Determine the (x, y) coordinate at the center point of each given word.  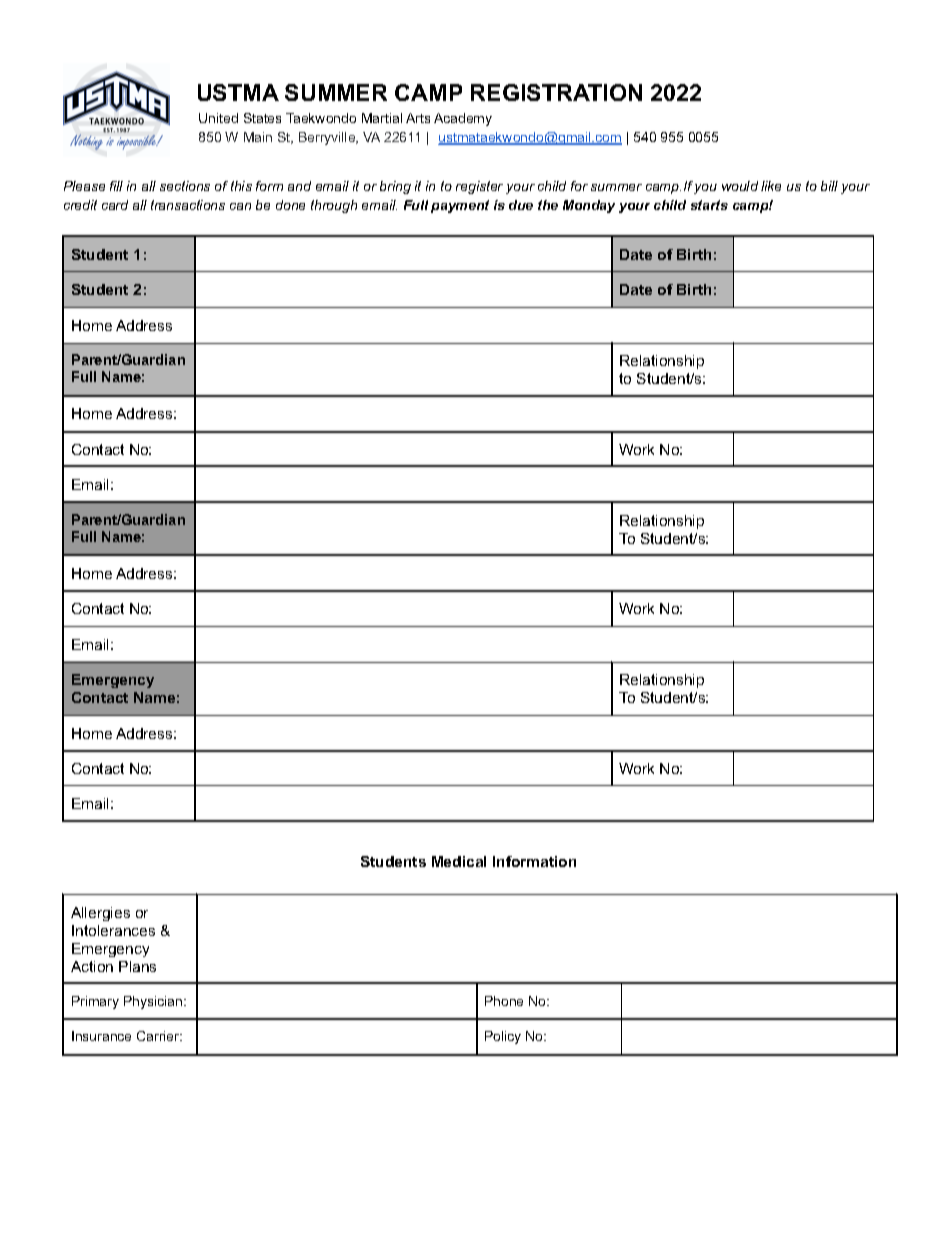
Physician (154, 1002)
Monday (589, 206)
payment (460, 206)
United (218, 118)
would (740, 186)
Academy (463, 119)
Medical (459, 861)
